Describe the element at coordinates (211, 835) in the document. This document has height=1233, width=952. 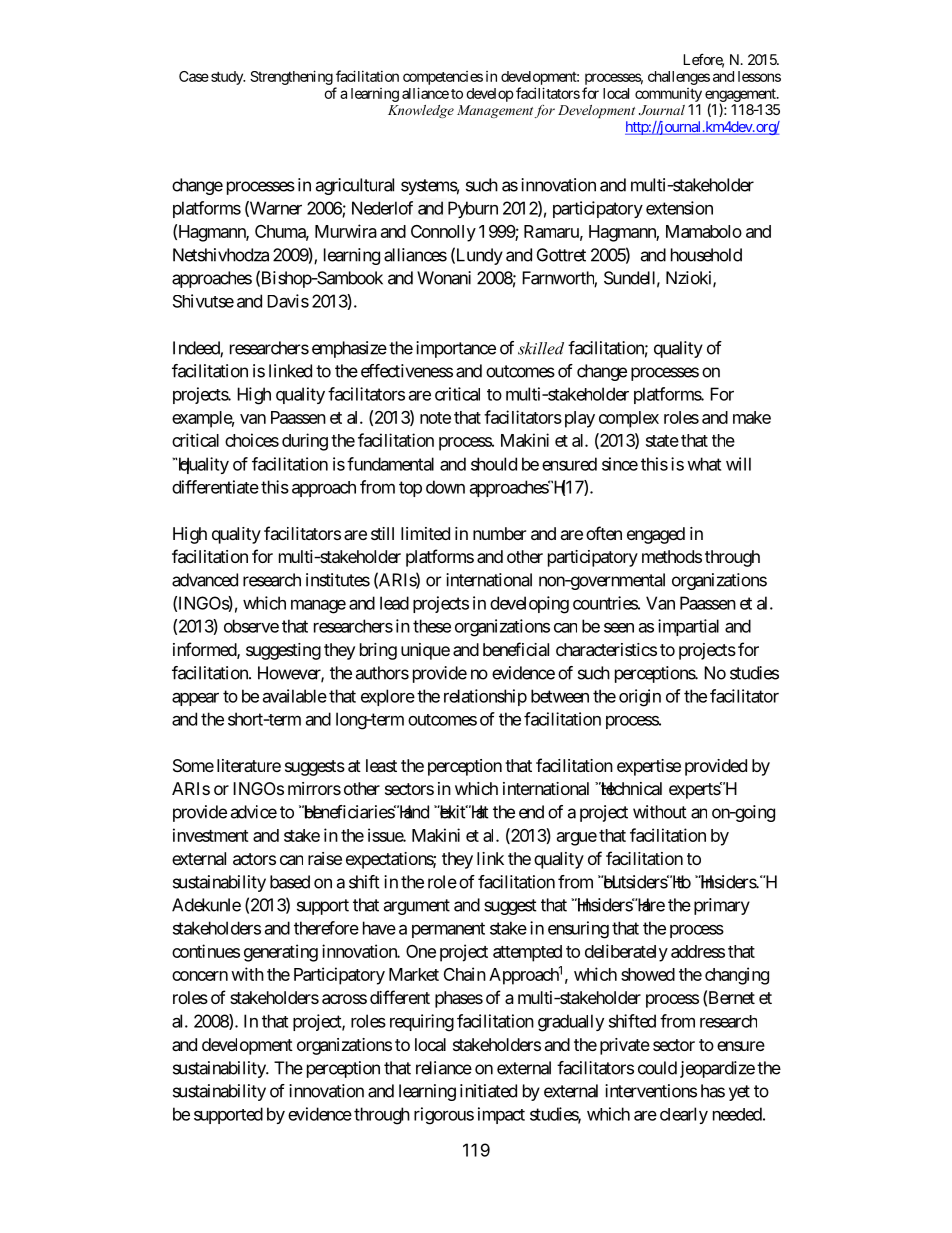
I see `investment` at that location.
